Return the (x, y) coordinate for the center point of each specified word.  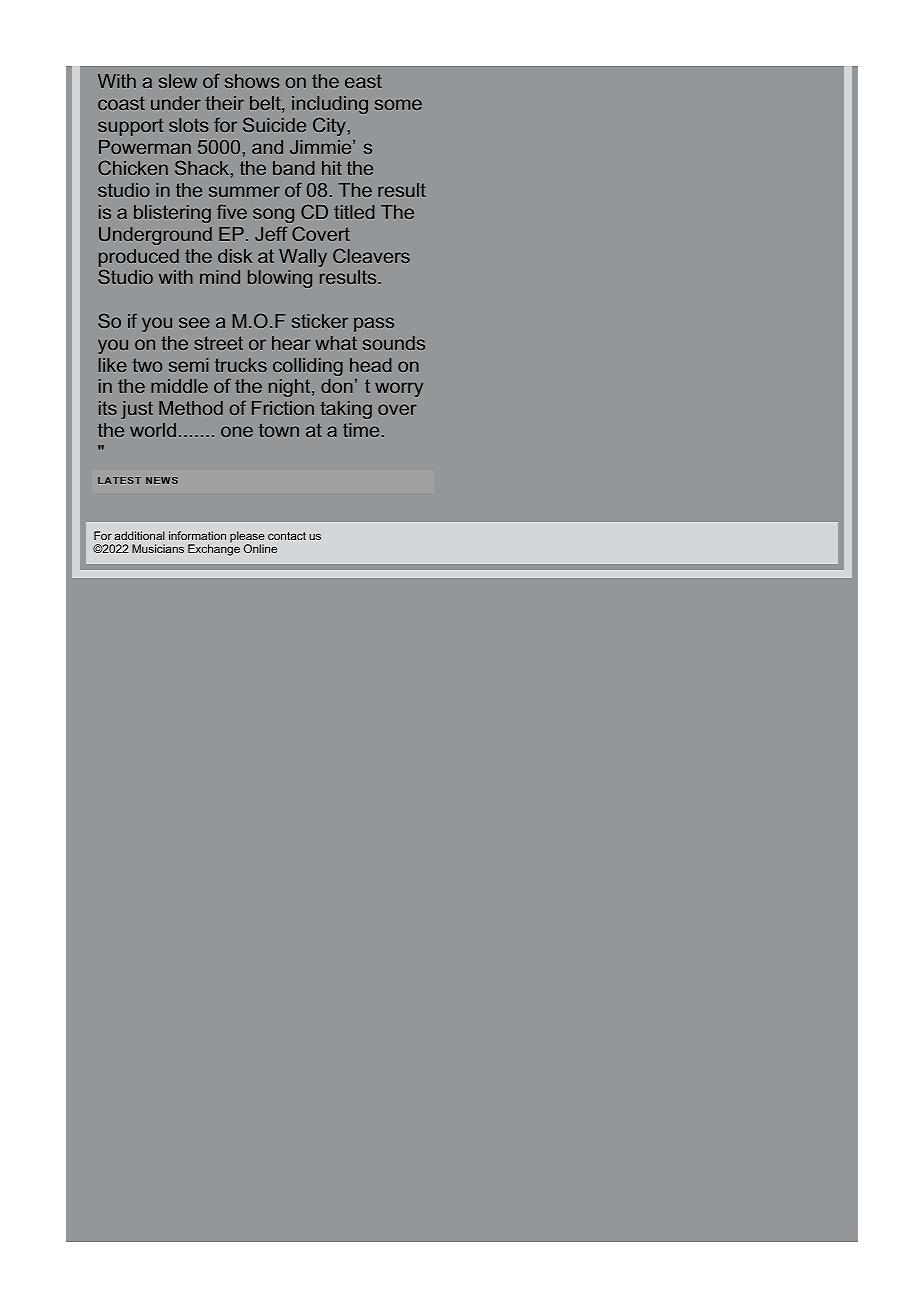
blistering (172, 214)
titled (354, 212)
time (361, 430)
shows (252, 81)
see (194, 322)
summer (244, 191)
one (237, 431)
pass (374, 324)
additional (139, 535)
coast (121, 103)
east (363, 81)
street (218, 343)
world (153, 430)
